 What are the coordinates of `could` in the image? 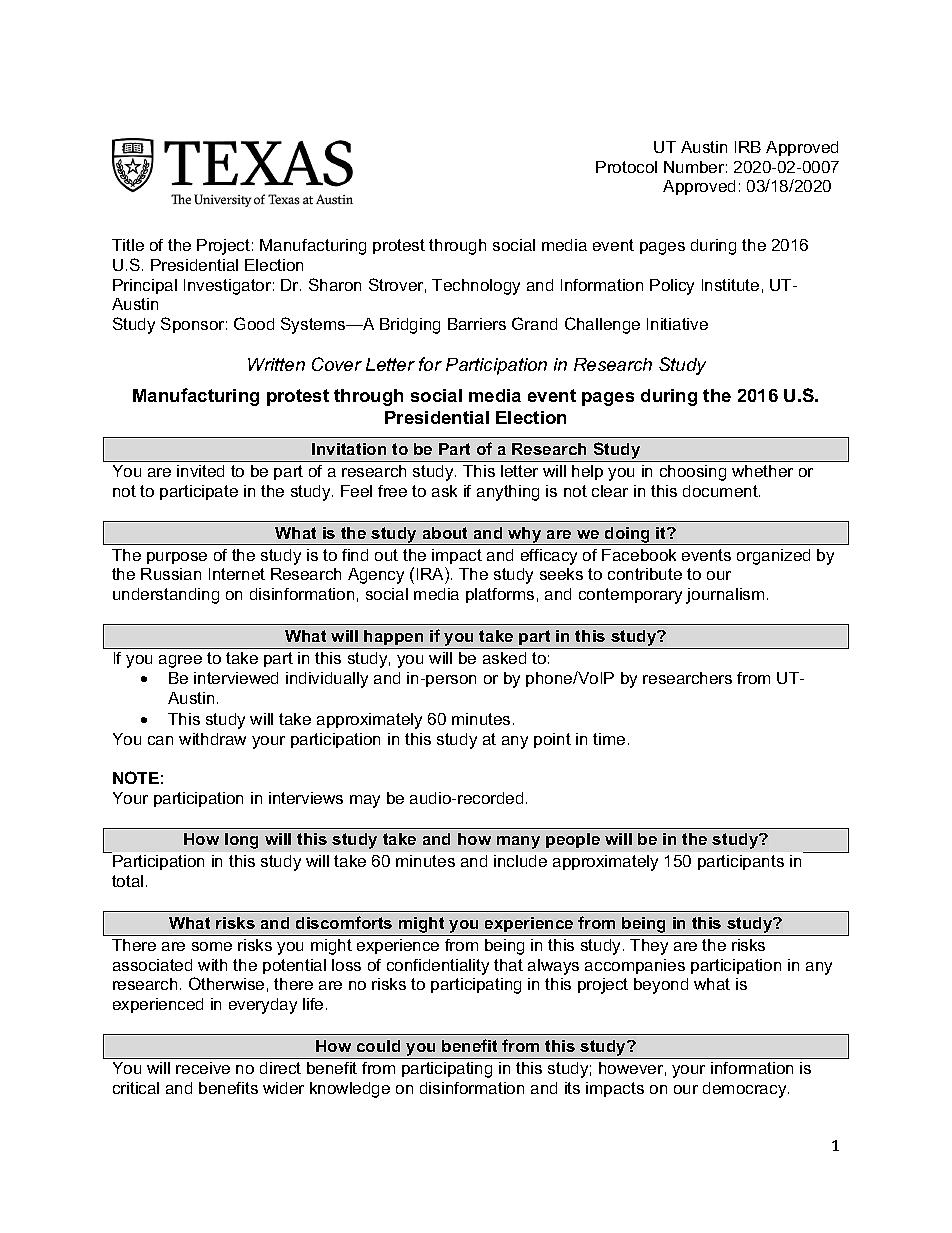 It's located at (378, 1046).
